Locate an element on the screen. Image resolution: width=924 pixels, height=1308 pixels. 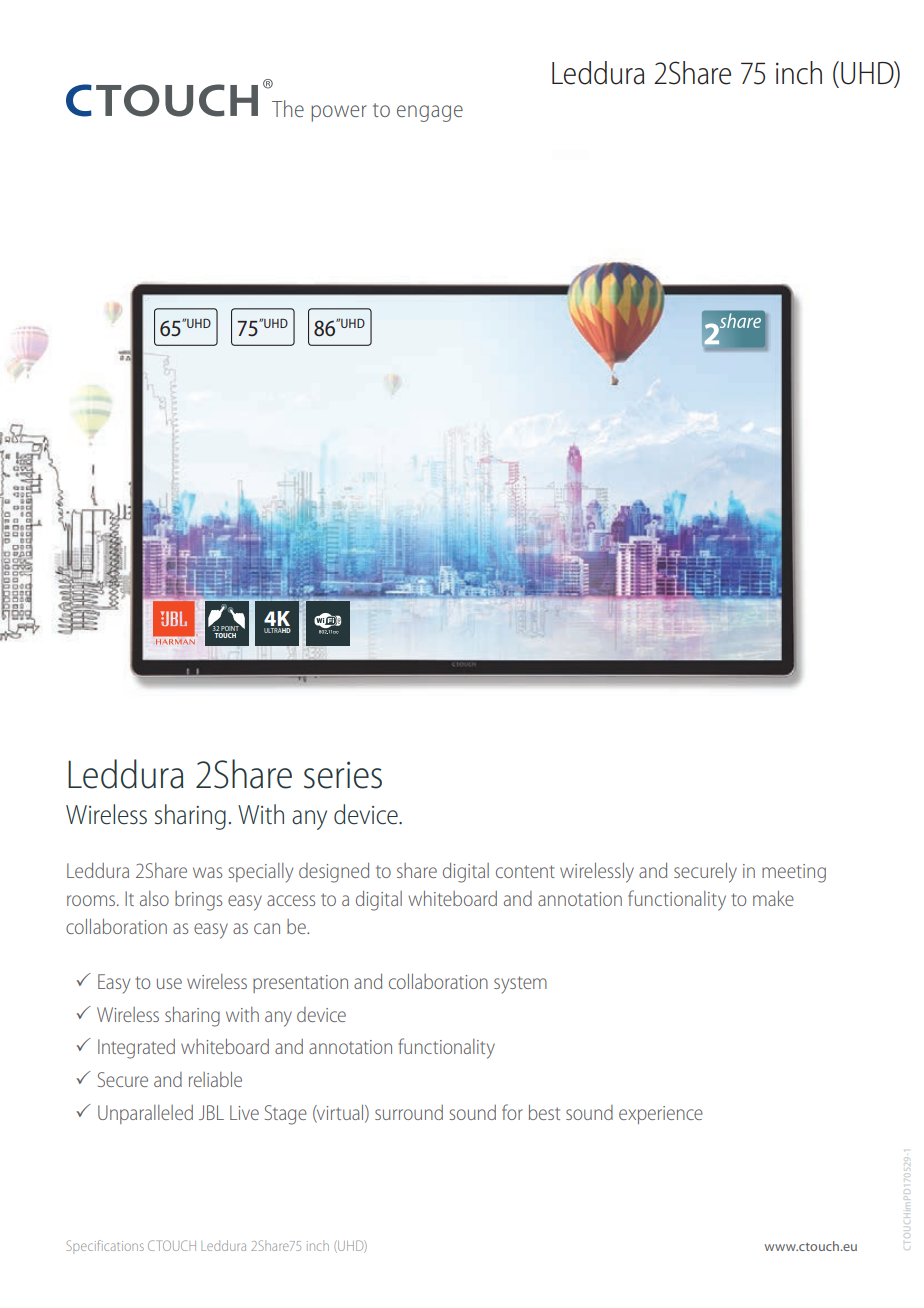
experience is located at coordinates (661, 1115).
